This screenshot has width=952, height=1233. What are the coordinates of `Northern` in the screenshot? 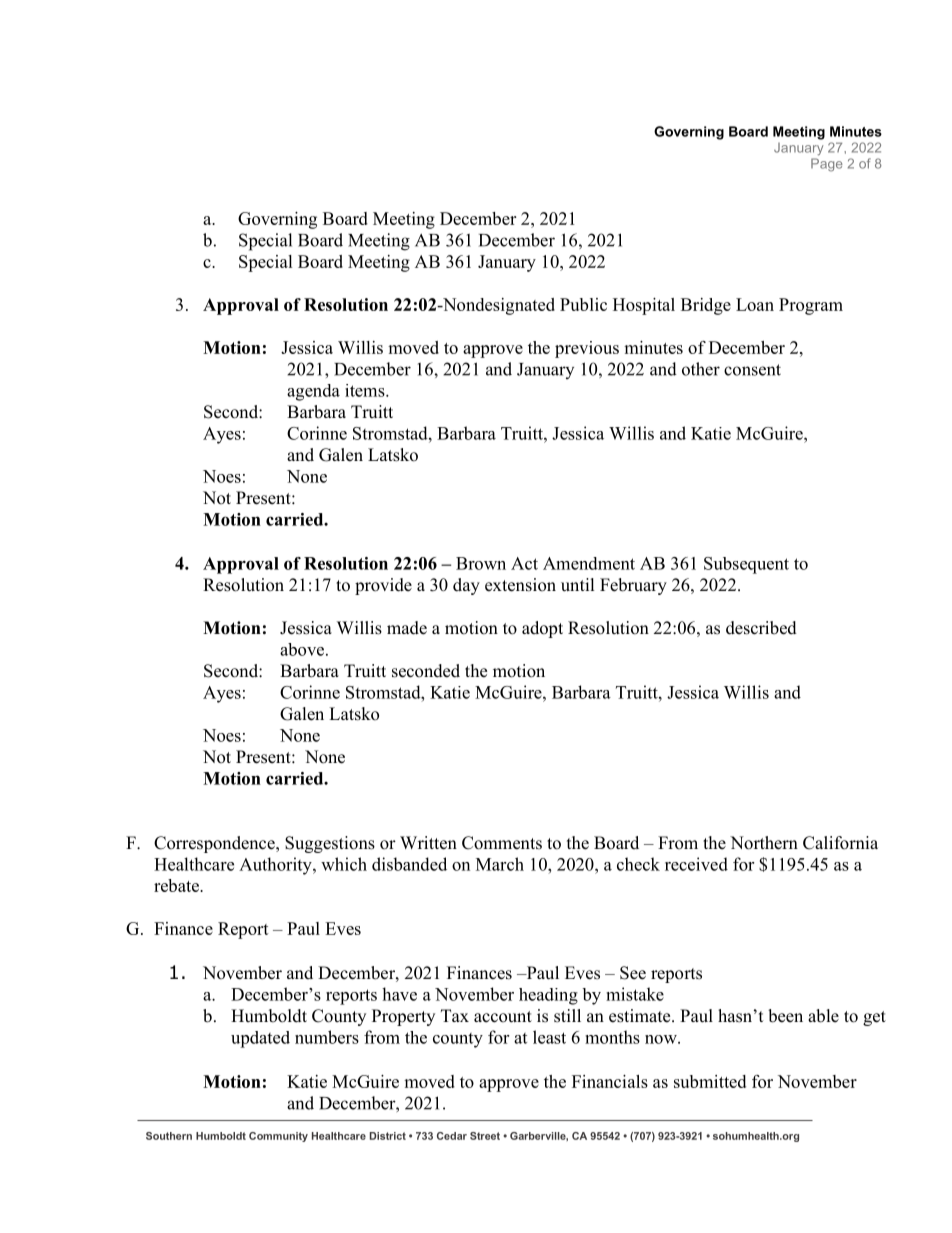 It's located at (764, 843).
